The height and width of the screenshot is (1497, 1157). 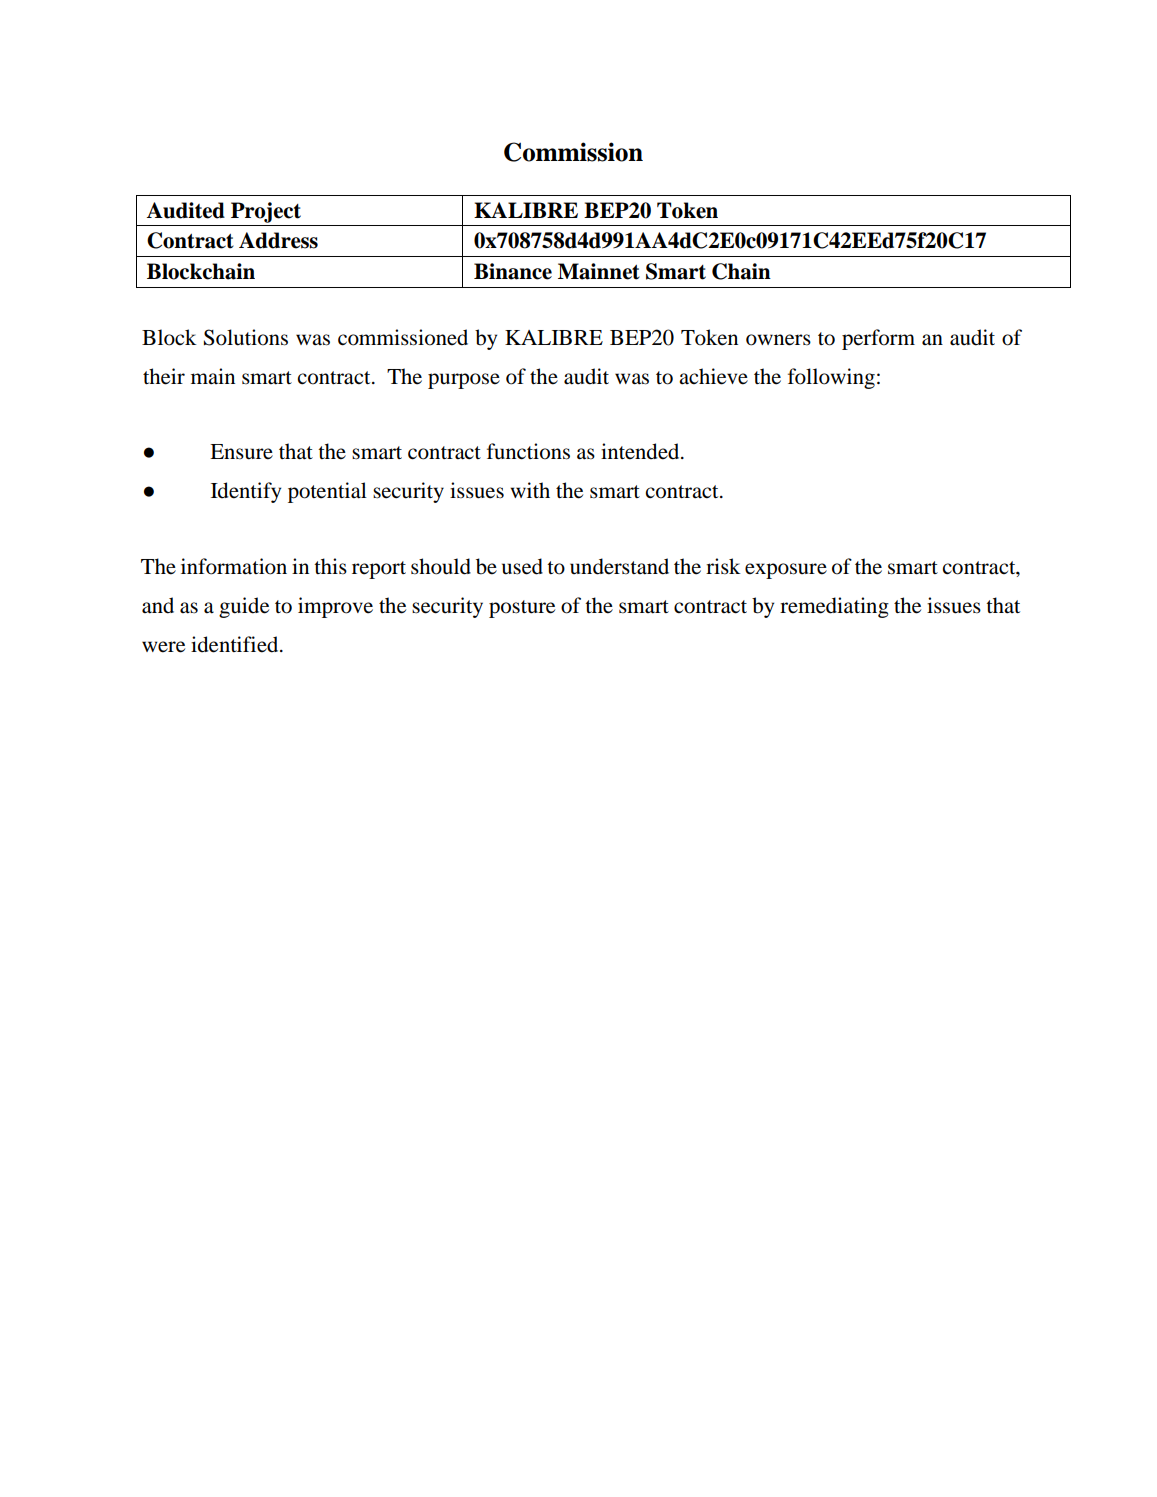 What do you see at coordinates (834, 607) in the screenshot?
I see `remediating` at bounding box center [834, 607].
